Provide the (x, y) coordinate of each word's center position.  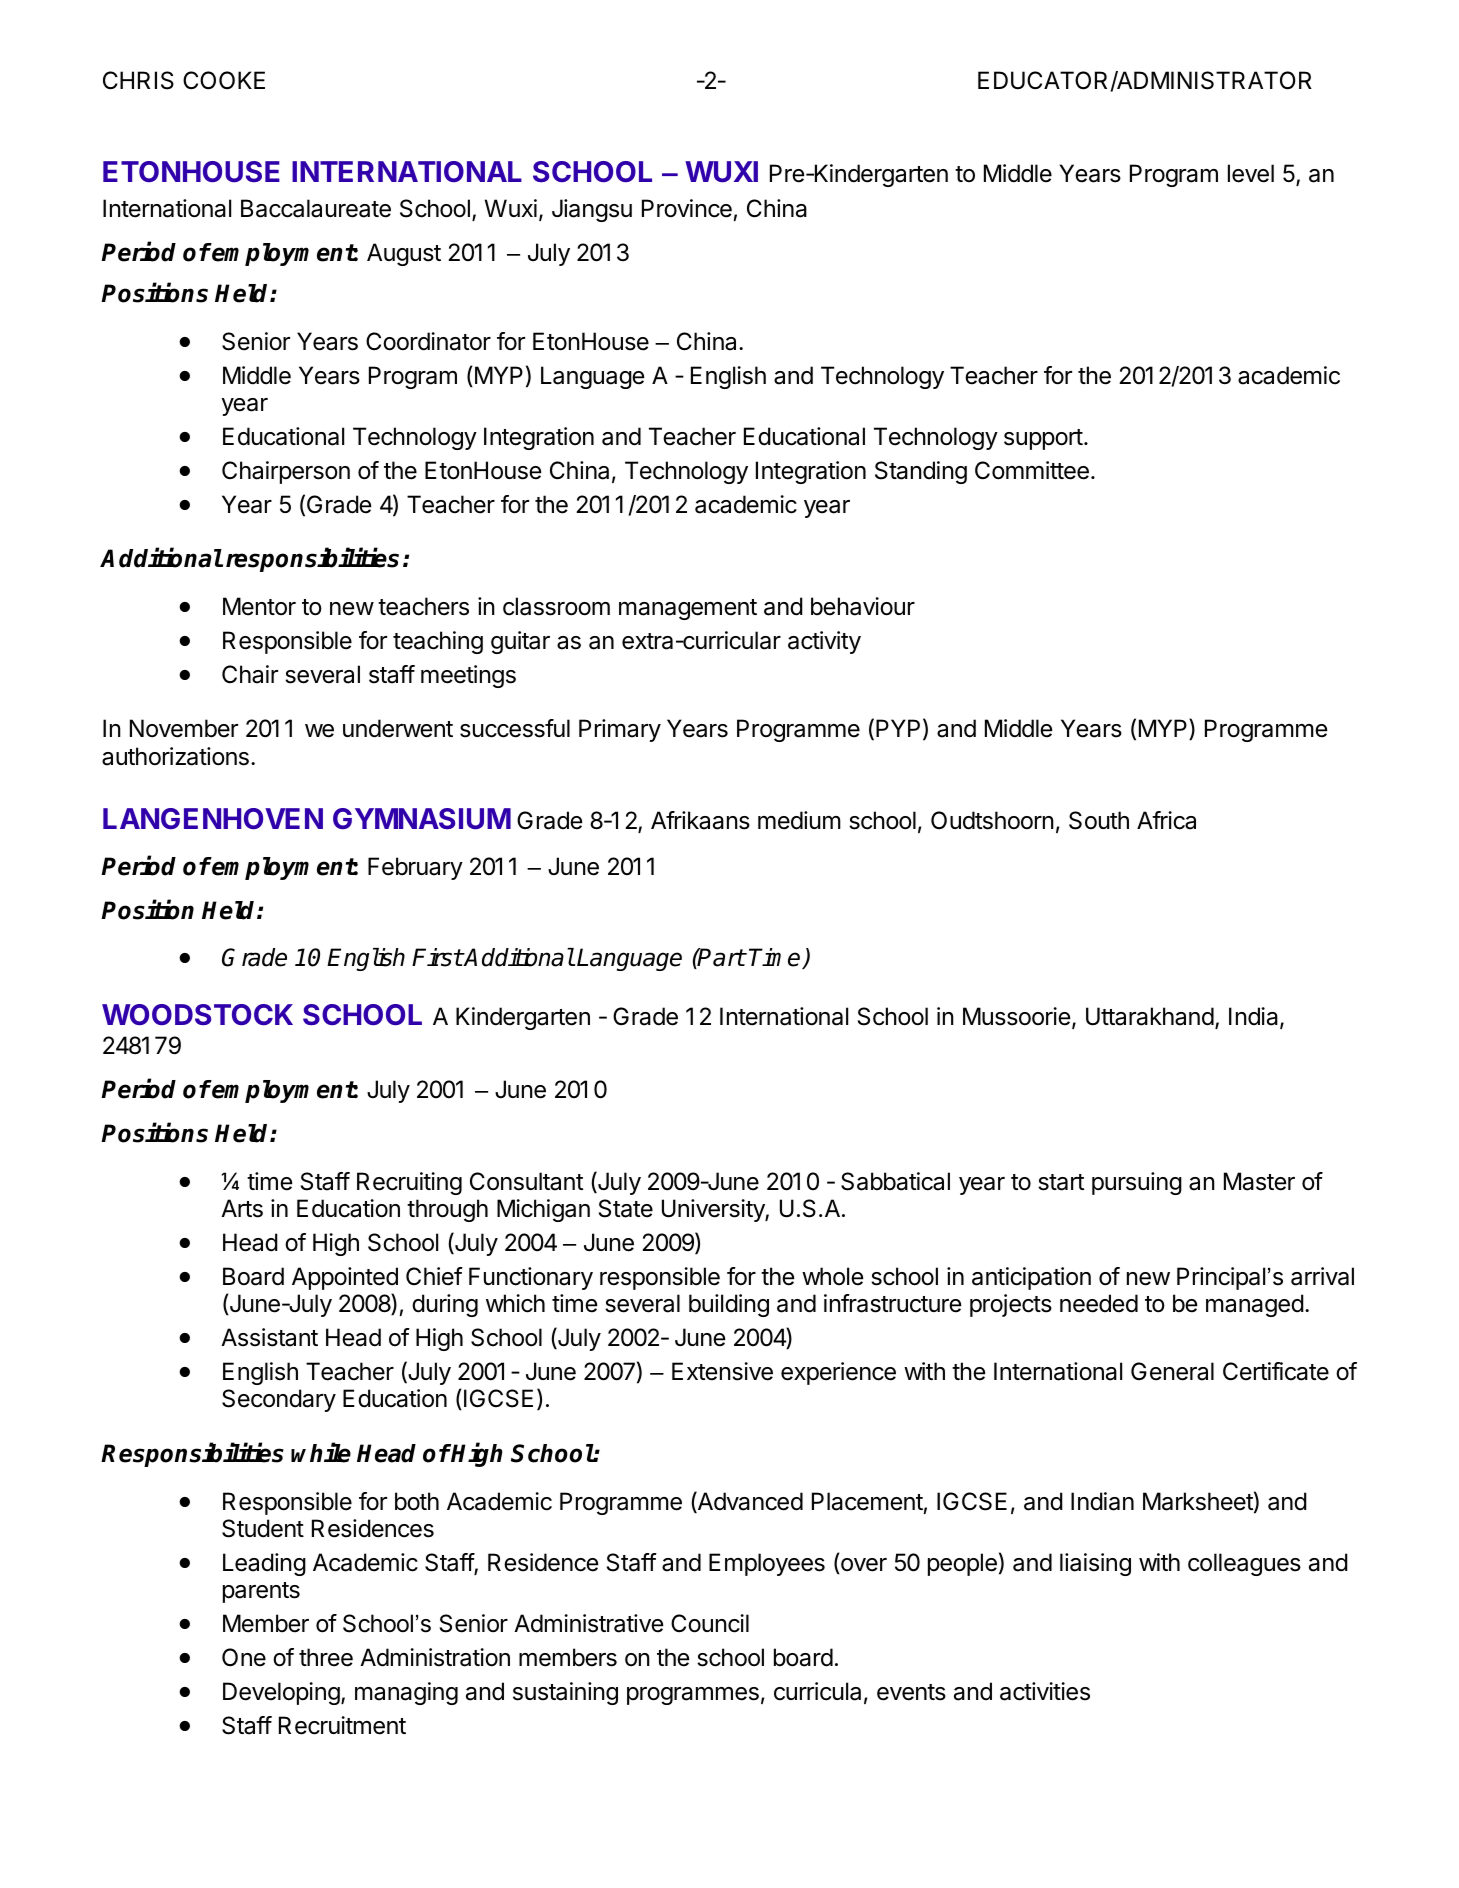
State (626, 1208)
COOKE (224, 80)
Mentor (259, 606)
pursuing (1137, 1183)
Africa (1166, 820)
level (1251, 173)
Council (710, 1623)
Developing (281, 1693)
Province (687, 208)
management (688, 609)
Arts (242, 1208)
